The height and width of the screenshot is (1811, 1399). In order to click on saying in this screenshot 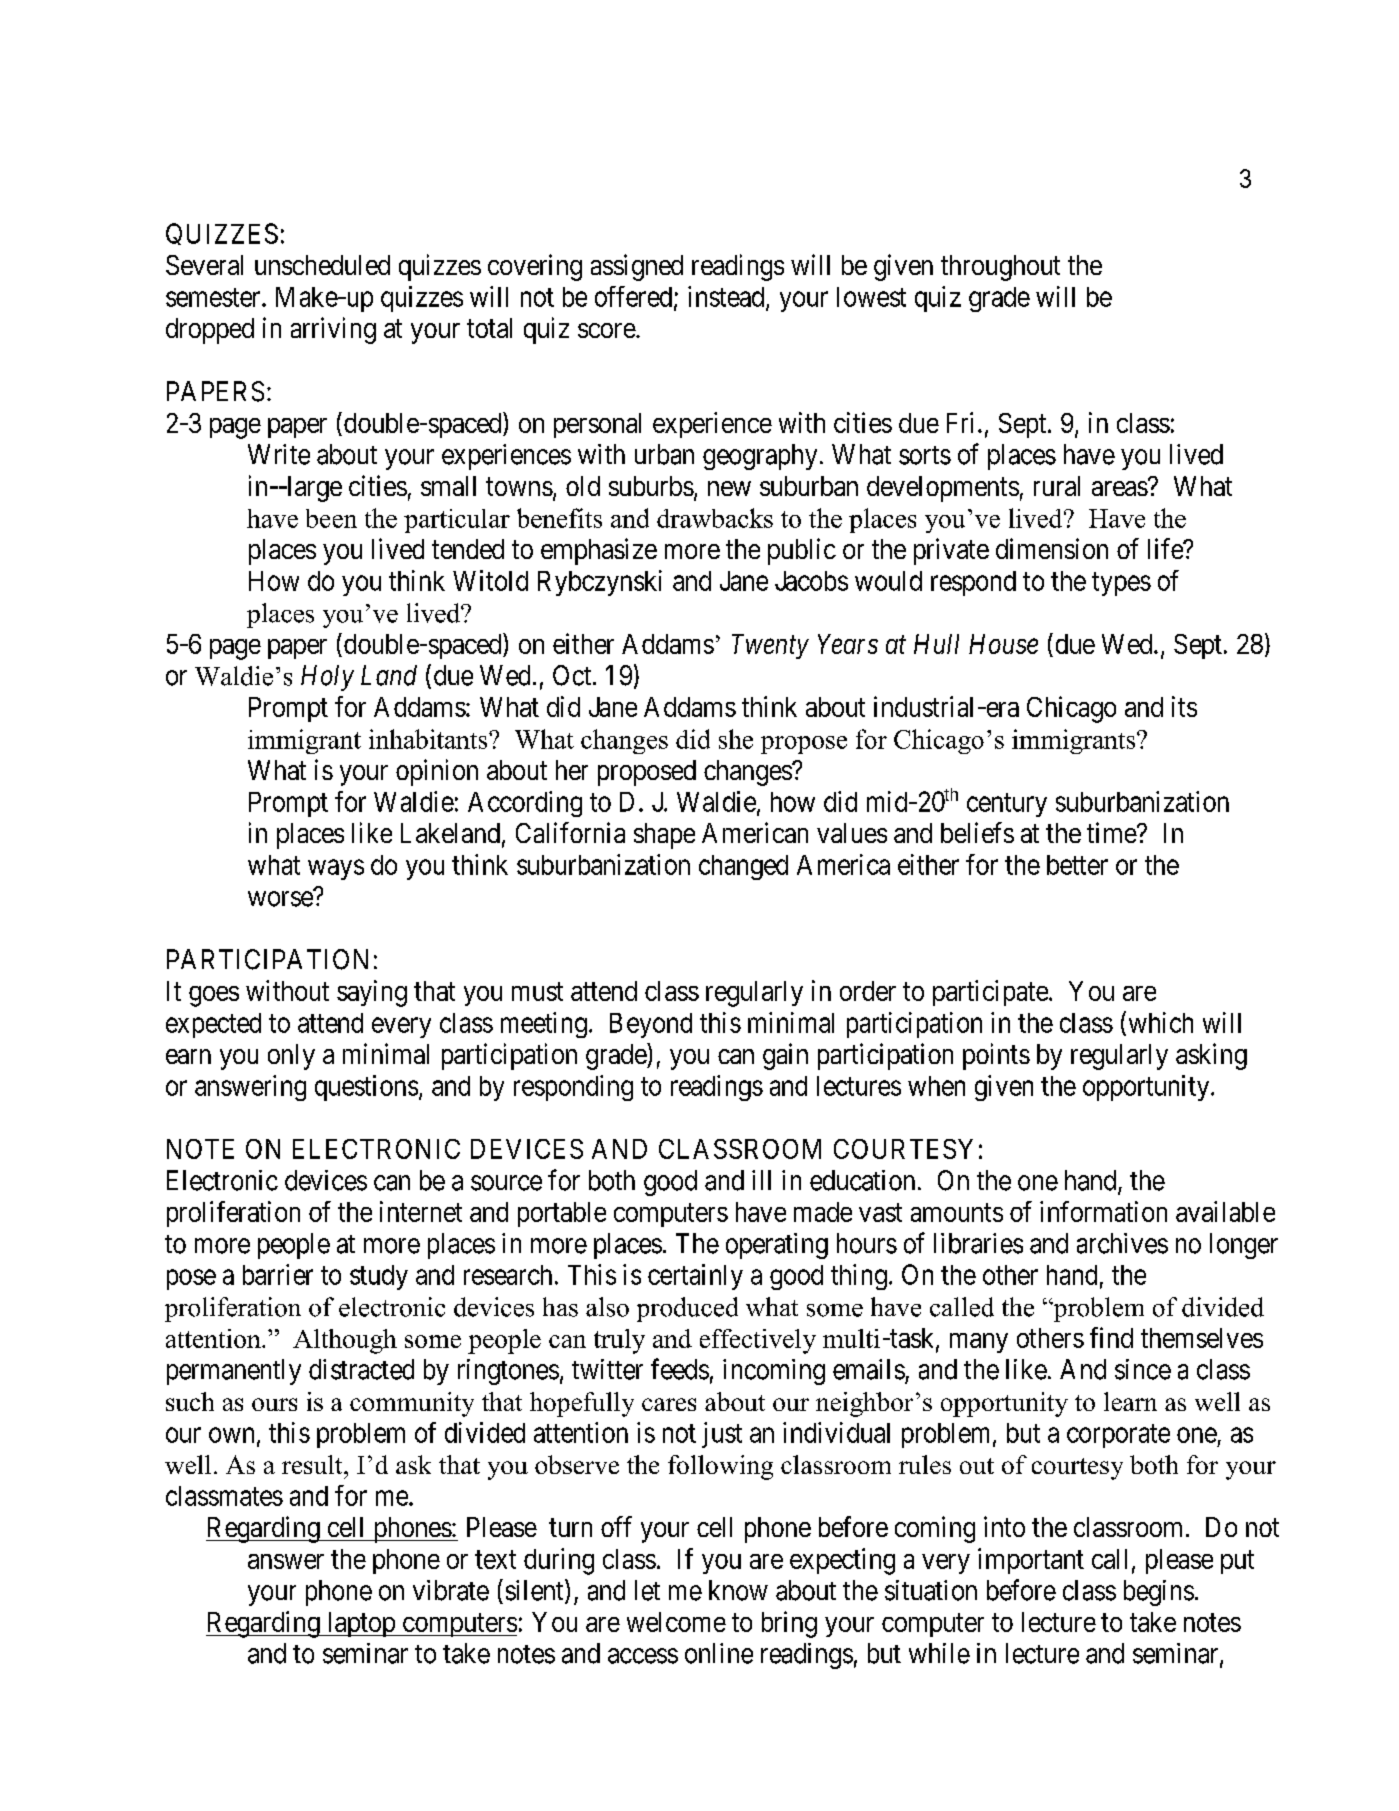, I will do `click(372, 993)`.
